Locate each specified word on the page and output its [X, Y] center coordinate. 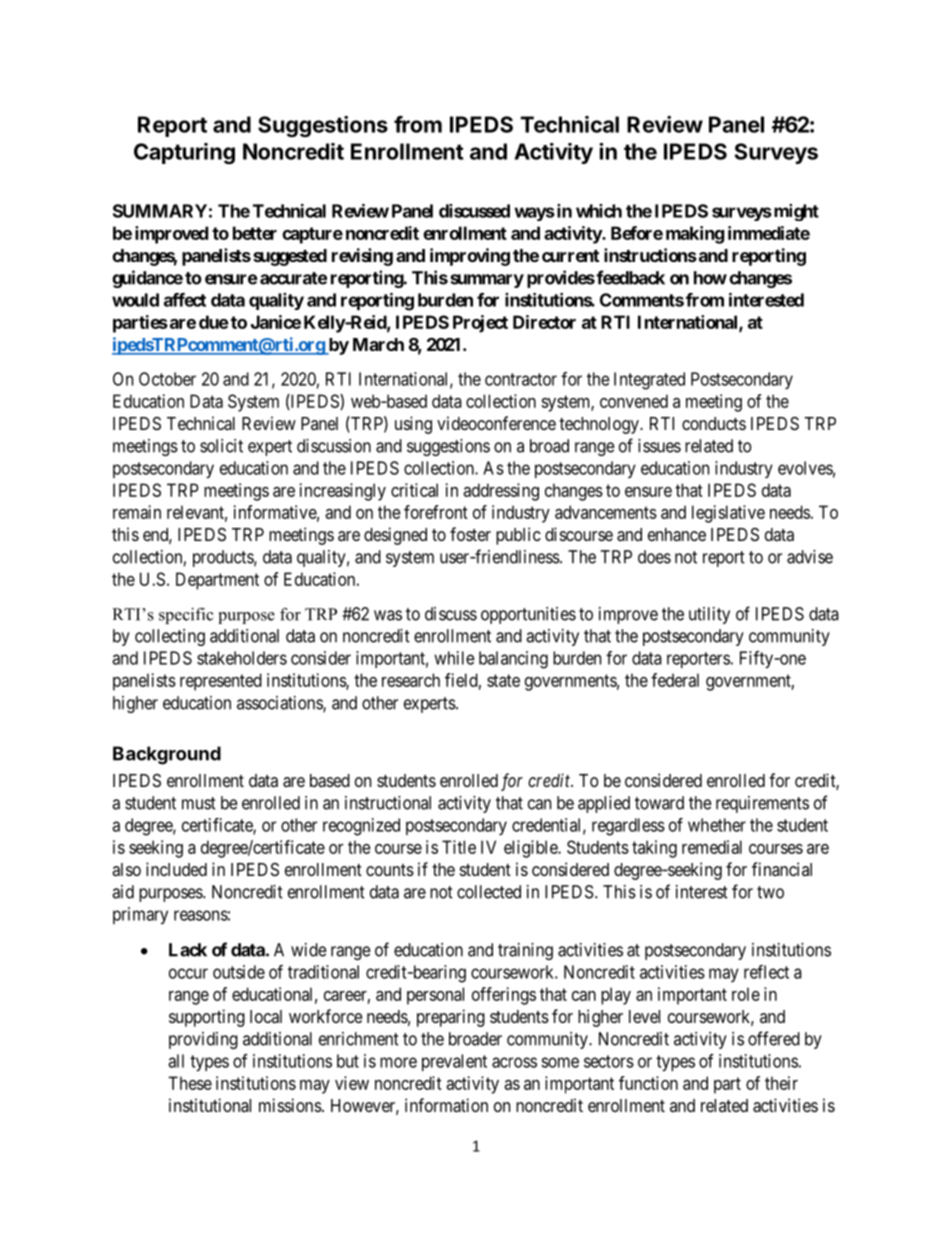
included [176, 869]
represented [221, 682]
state [503, 680]
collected [489, 892]
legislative [728, 514]
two [770, 892]
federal [675, 680]
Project [480, 324]
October [167, 379]
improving [470, 257]
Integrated [649, 381]
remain [137, 512]
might [795, 212]
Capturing [184, 153]
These [190, 1083]
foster [470, 534]
